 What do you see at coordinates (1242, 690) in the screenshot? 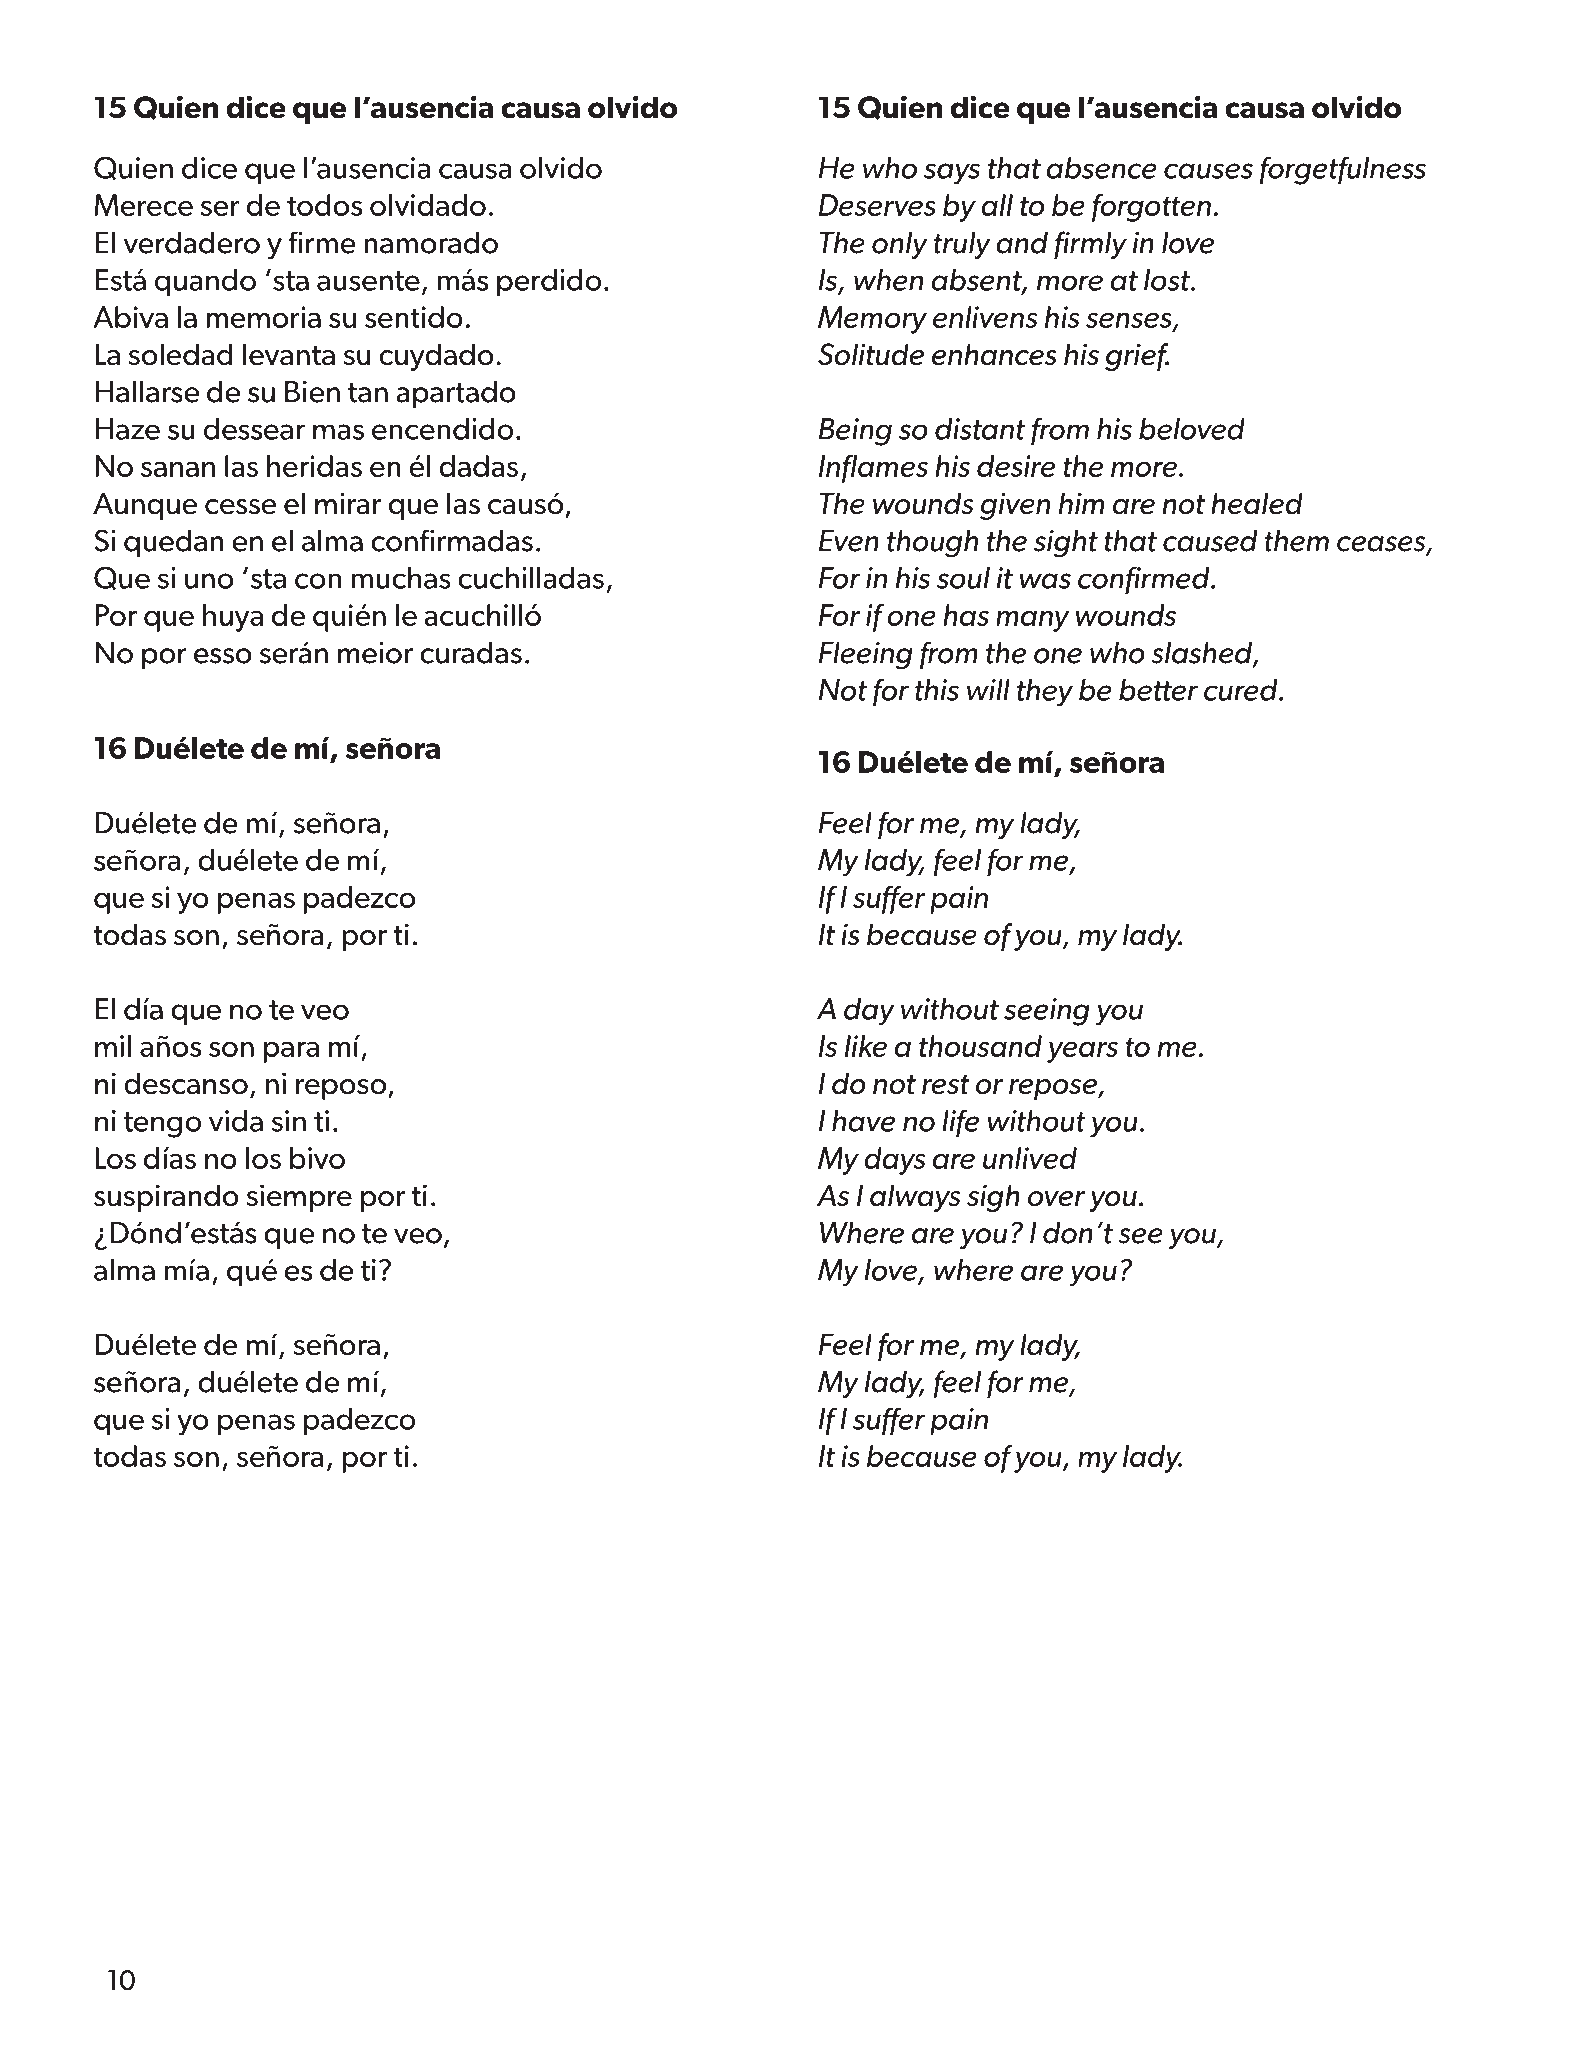
I see `cured` at bounding box center [1242, 690].
